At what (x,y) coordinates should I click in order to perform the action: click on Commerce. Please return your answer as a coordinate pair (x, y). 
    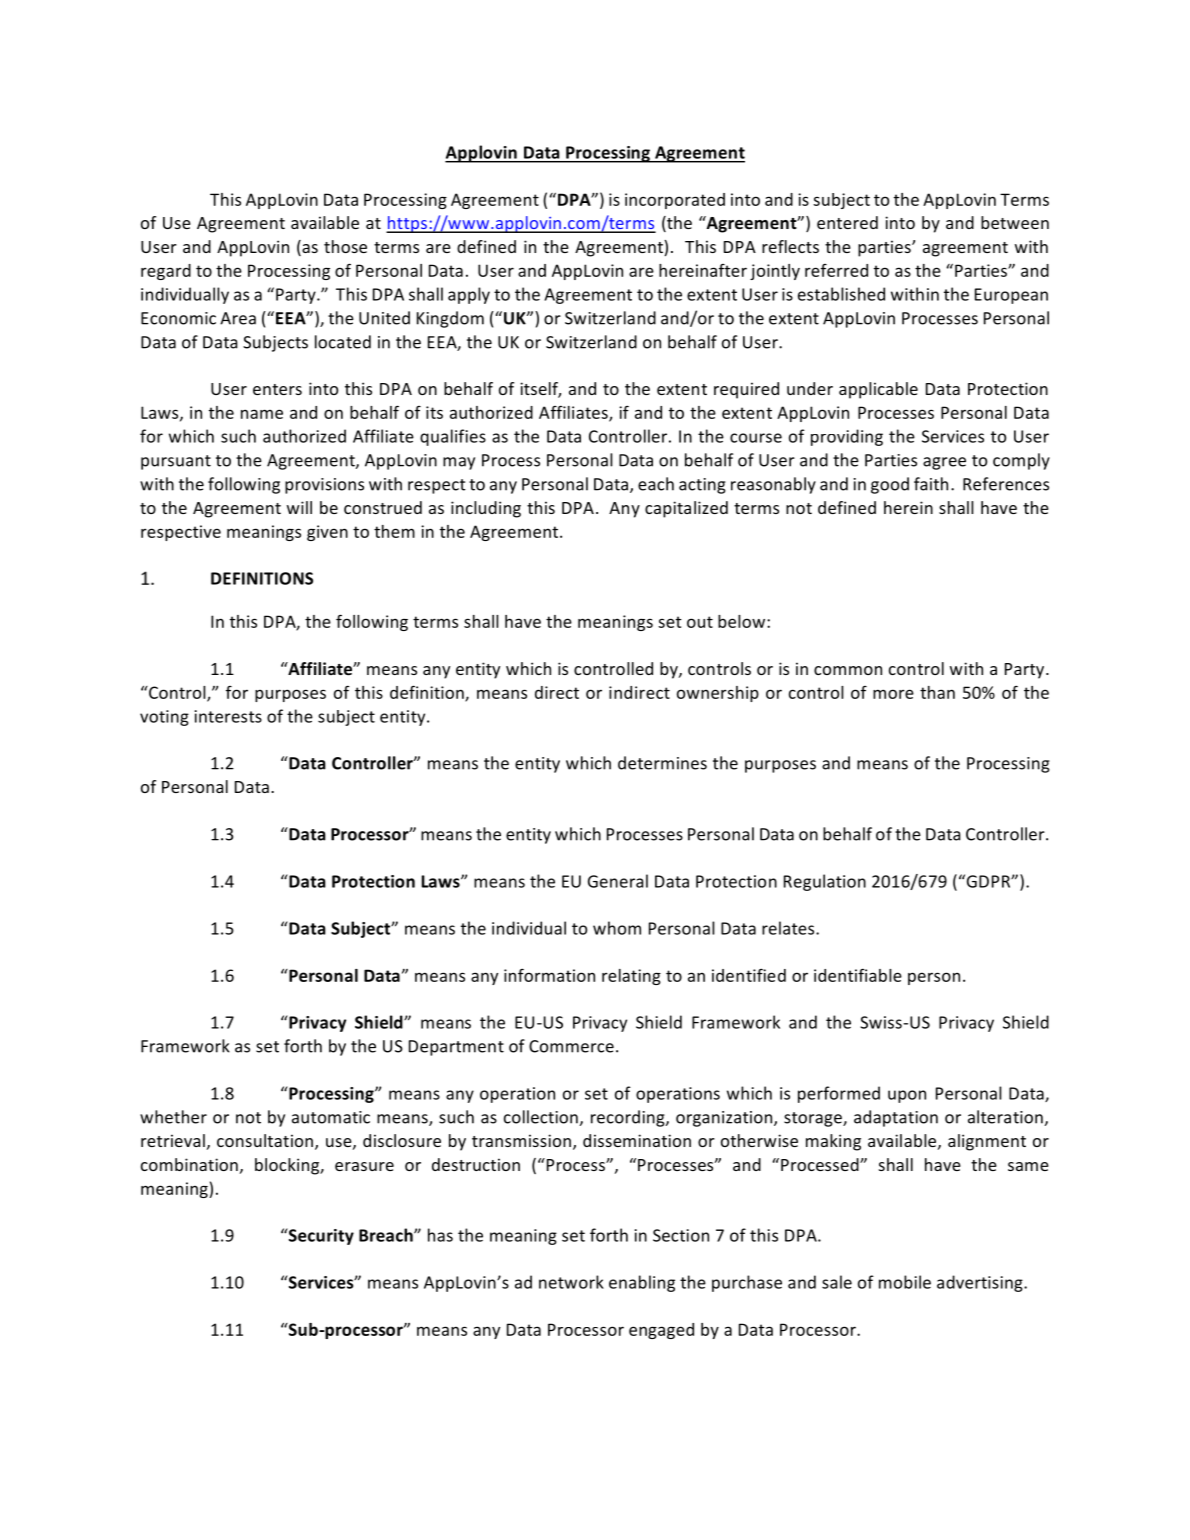
    Looking at the image, I should click on (571, 1046).
